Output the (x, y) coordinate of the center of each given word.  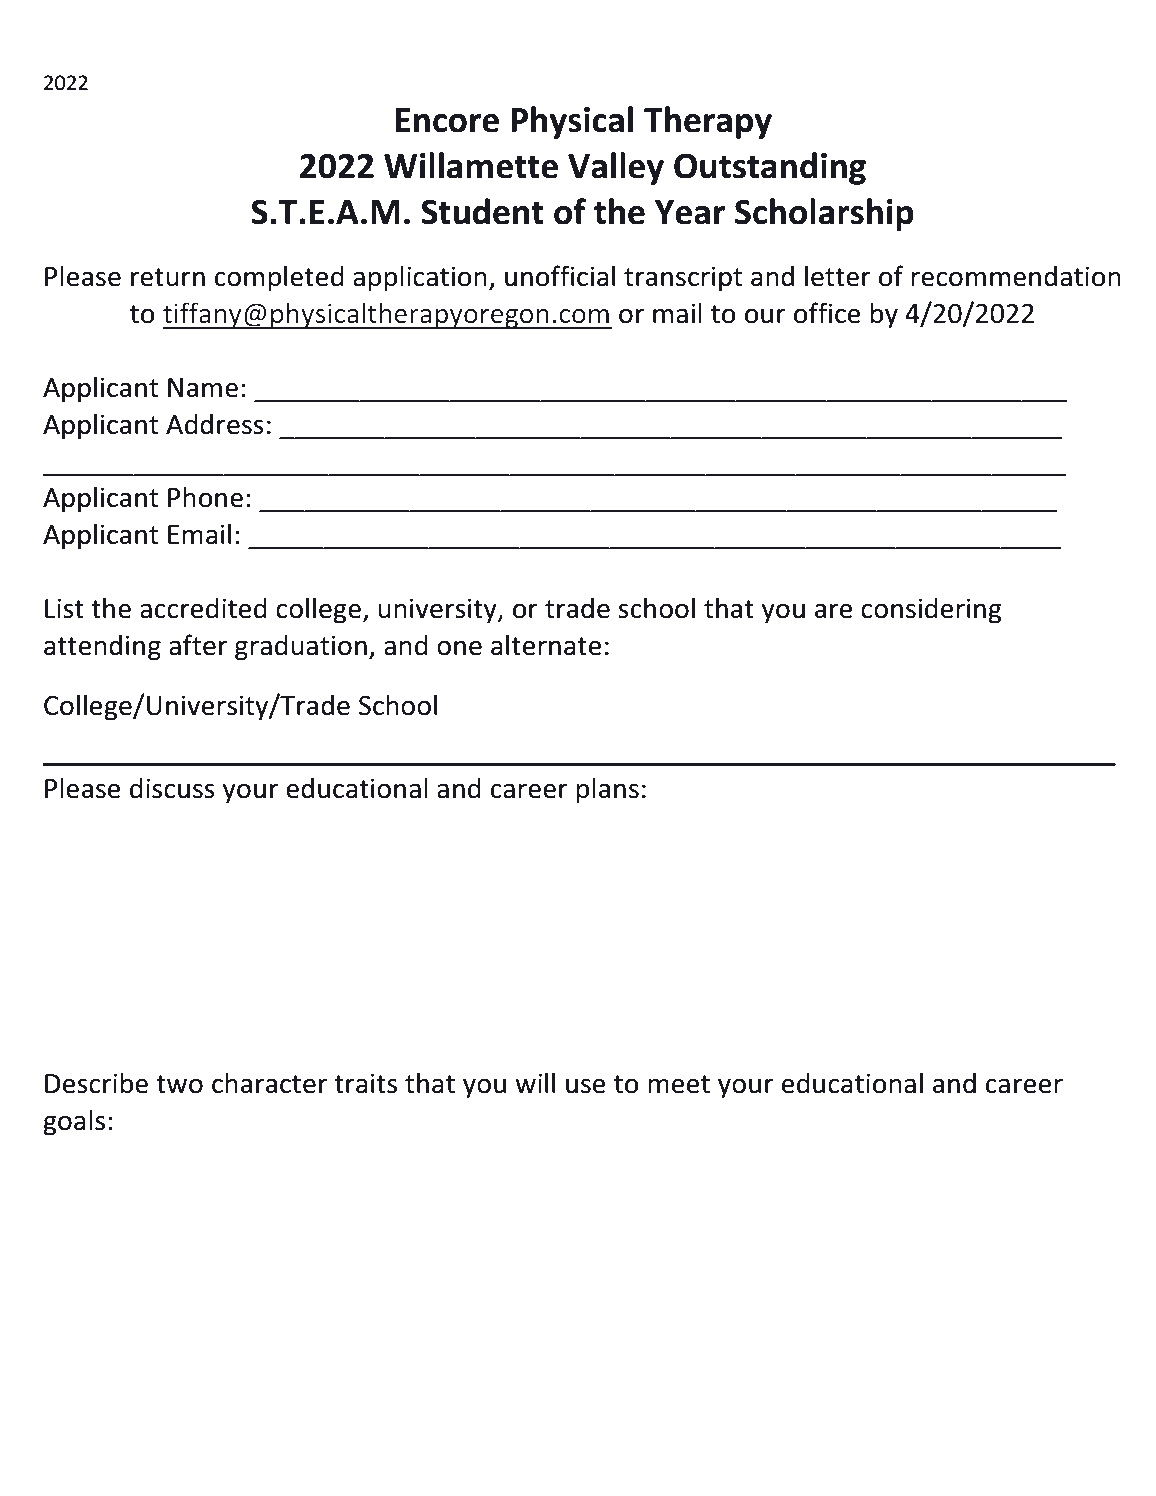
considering (931, 610)
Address (215, 424)
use (586, 1086)
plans (607, 790)
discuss (172, 788)
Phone (205, 497)
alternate (546, 645)
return (168, 277)
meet (679, 1084)
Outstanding (770, 168)
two (179, 1084)
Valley (616, 168)
